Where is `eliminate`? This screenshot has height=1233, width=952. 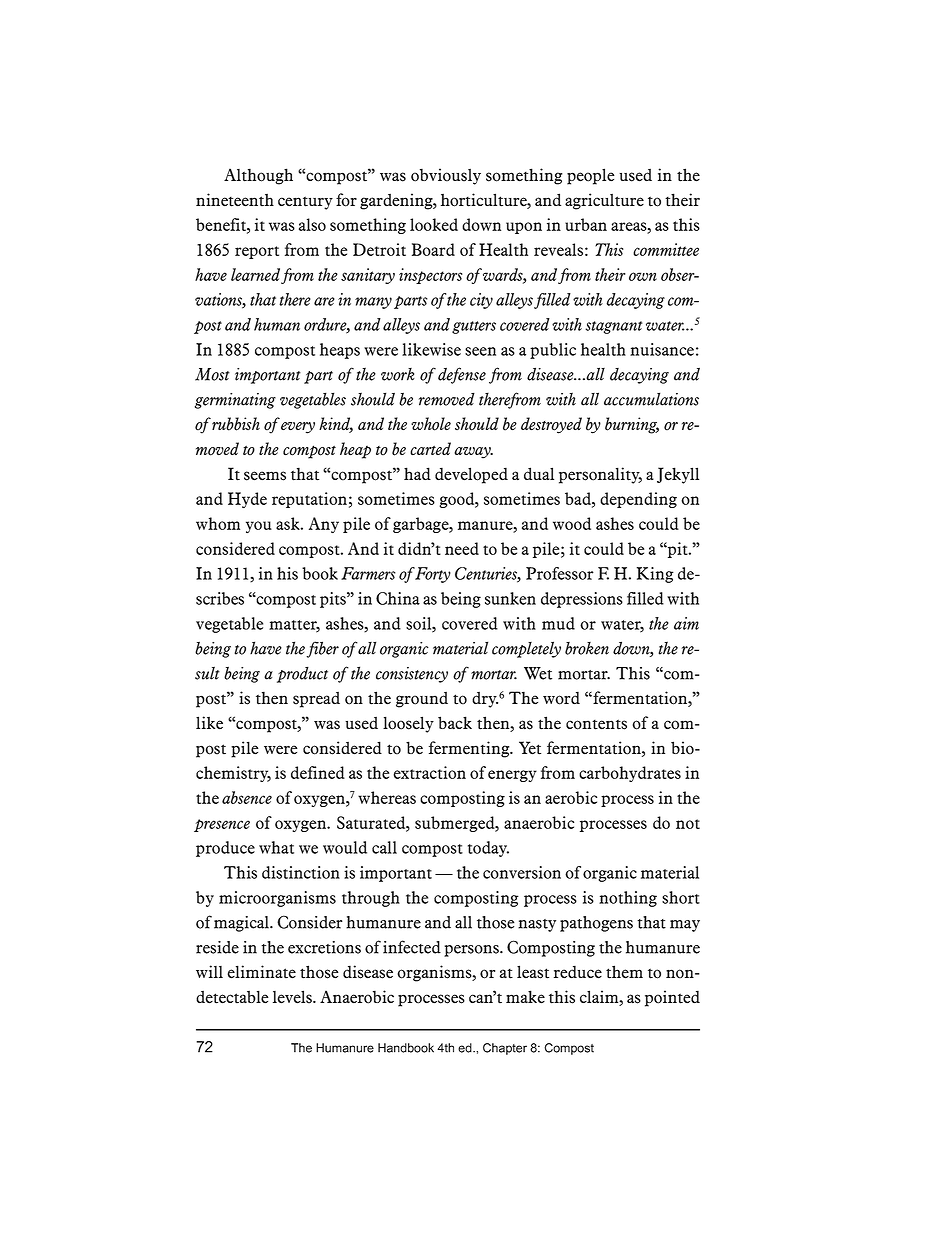
eliminate is located at coordinates (262, 972).
